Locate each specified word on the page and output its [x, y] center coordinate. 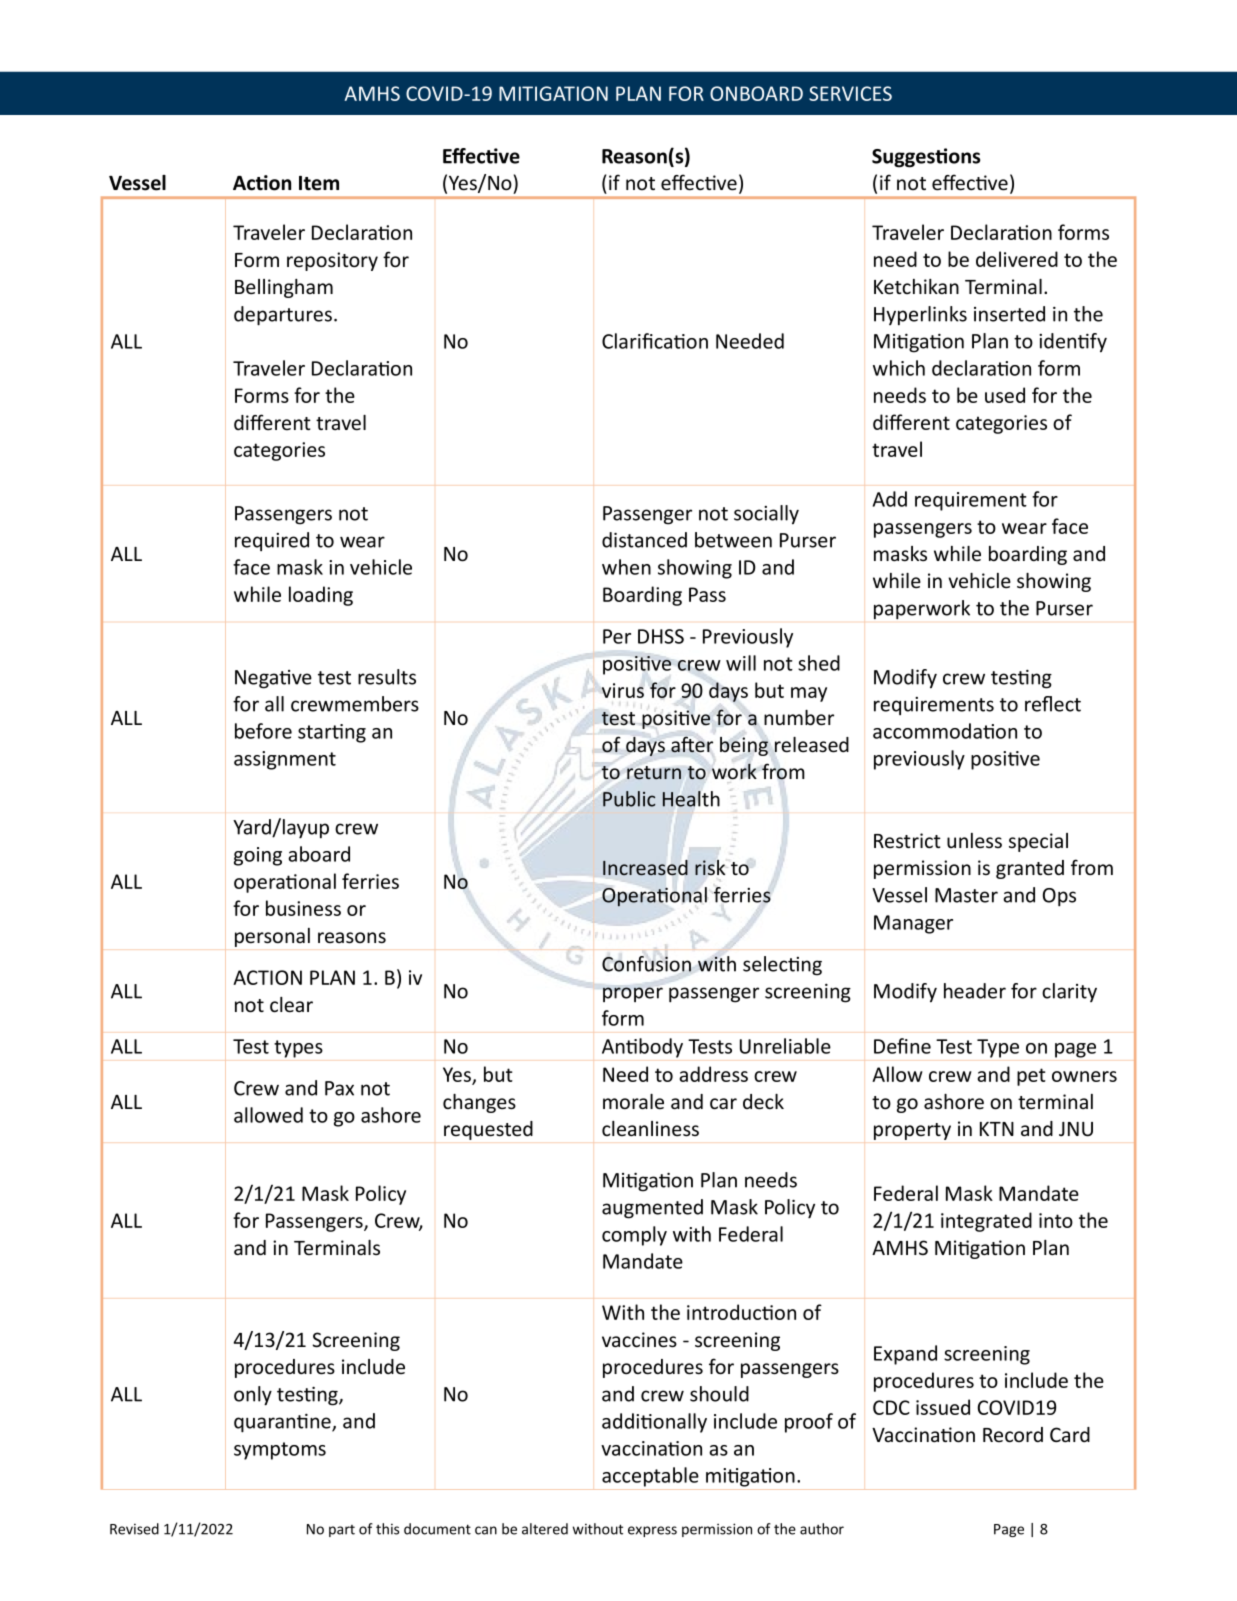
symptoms [280, 1451]
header [975, 991]
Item [319, 183]
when [626, 567]
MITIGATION [553, 93]
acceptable [650, 1477]
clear [291, 1005]
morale [633, 1102]
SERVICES [850, 93]
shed [819, 663]
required [272, 541]
